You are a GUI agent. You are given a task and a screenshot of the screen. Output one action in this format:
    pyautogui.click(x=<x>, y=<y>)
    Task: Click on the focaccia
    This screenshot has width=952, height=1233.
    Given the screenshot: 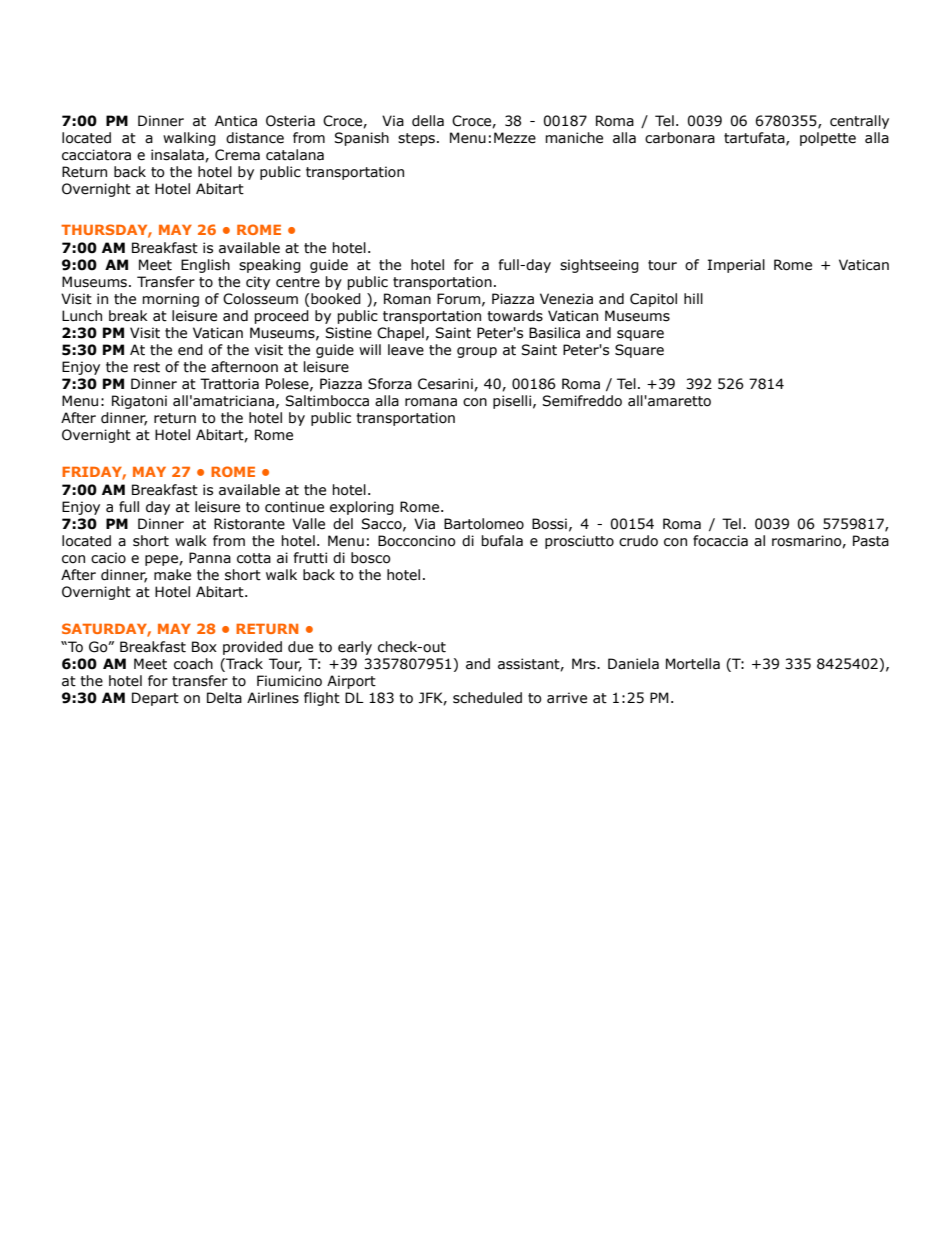 What is the action you would take?
    pyautogui.click(x=720, y=541)
